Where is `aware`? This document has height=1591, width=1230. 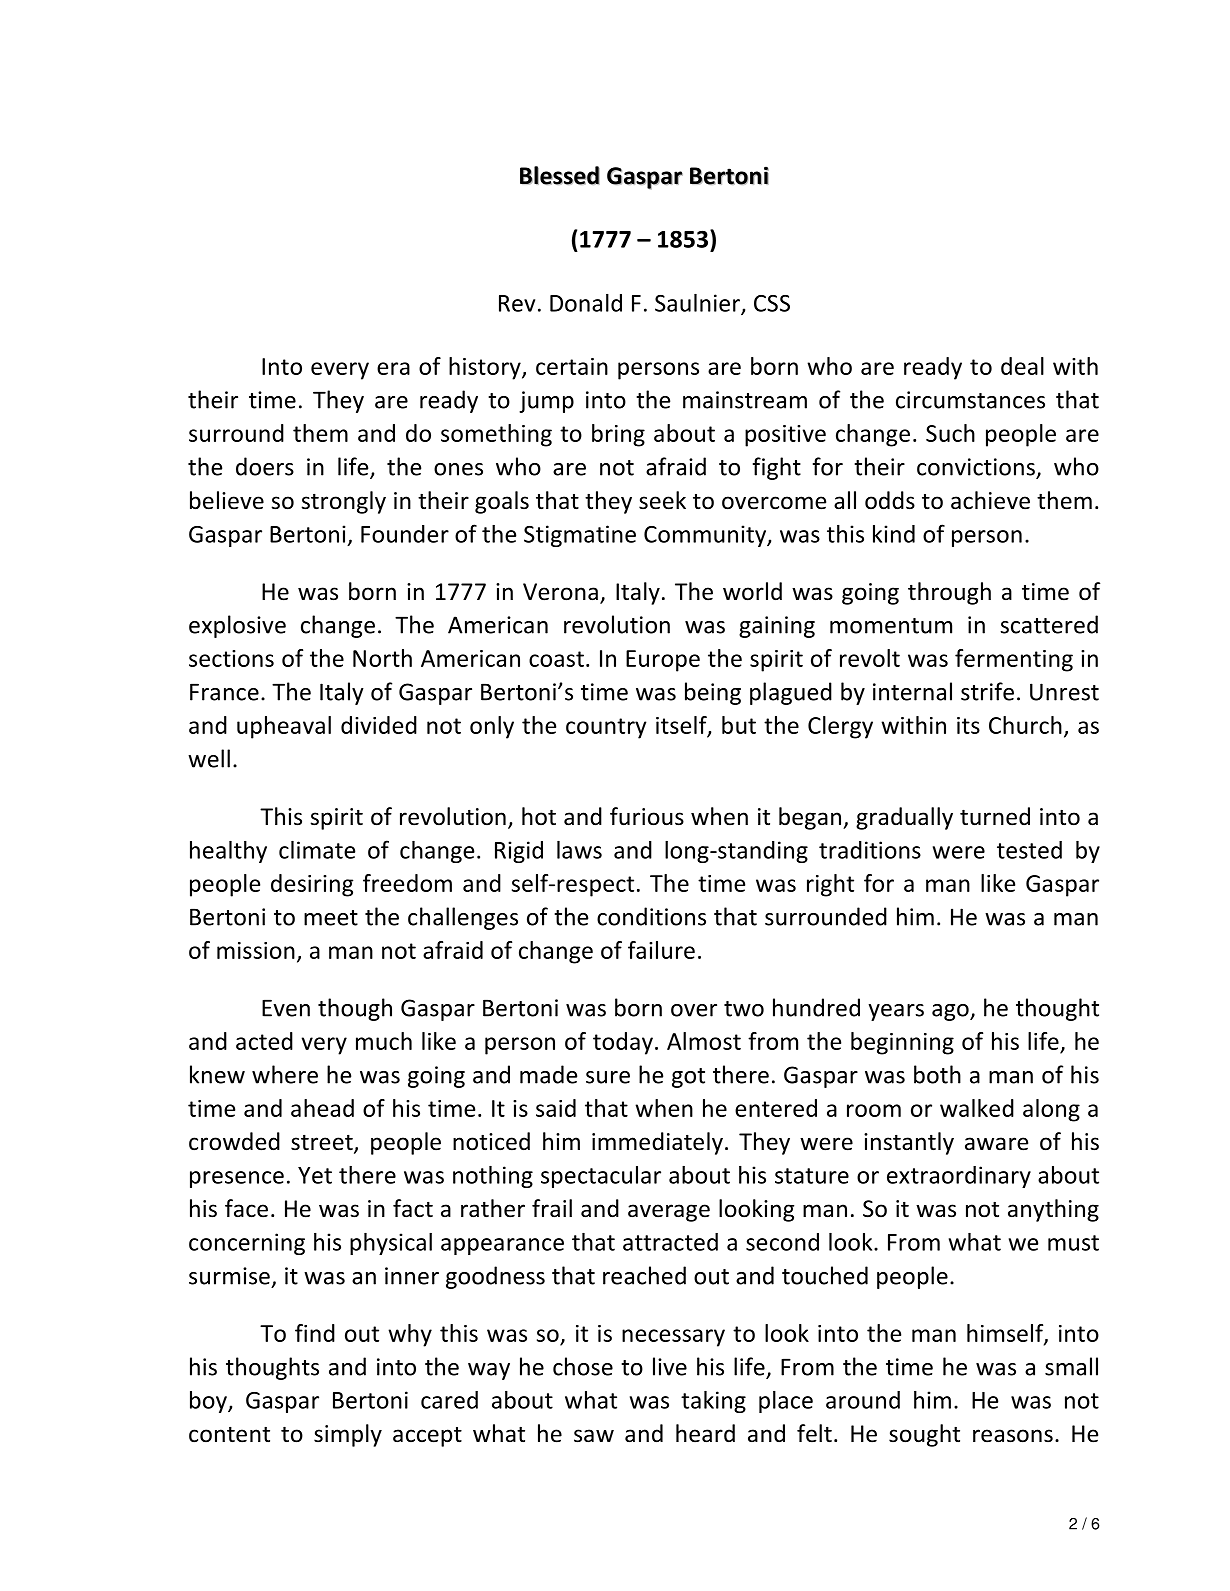 aware is located at coordinates (996, 1144).
